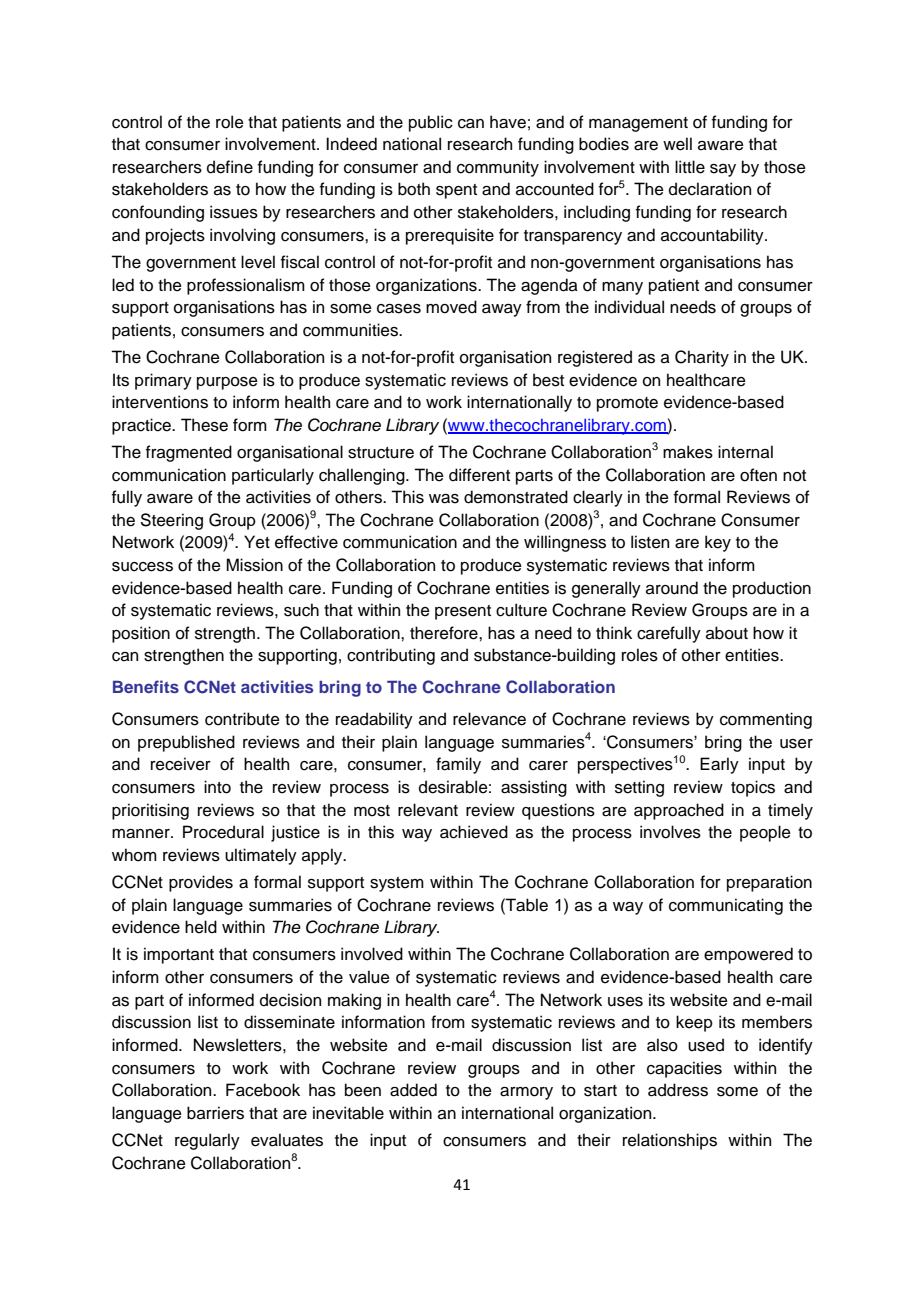  Describe the element at coordinates (215, 1113) in the screenshot. I see `barriers` at that location.
